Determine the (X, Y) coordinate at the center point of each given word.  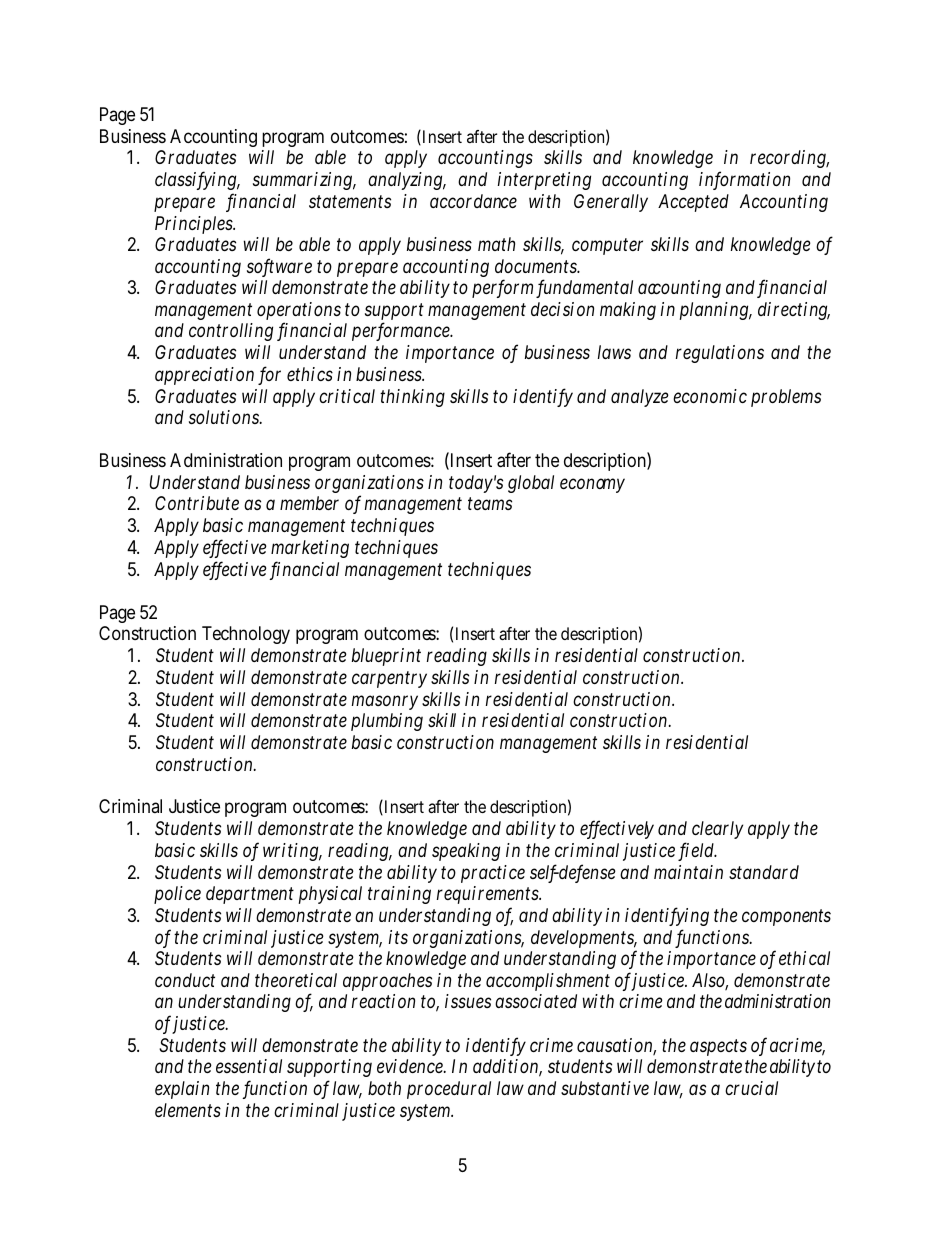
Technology (246, 635)
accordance (473, 201)
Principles (195, 225)
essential (249, 1066)
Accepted (693, 203)
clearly (717, 830)
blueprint (386, 657)
